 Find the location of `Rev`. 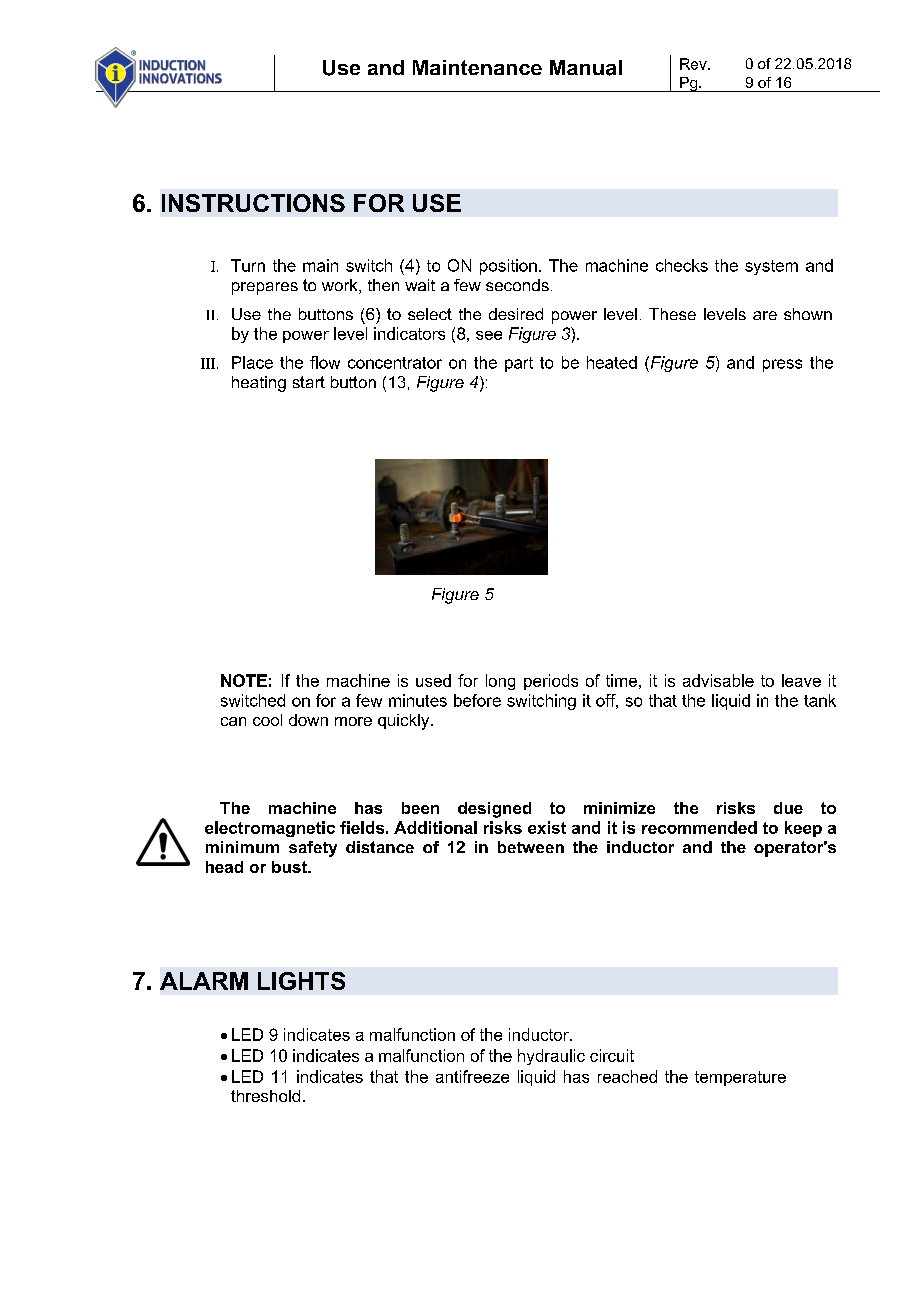

Rev is located at coordinates (694, 64).
